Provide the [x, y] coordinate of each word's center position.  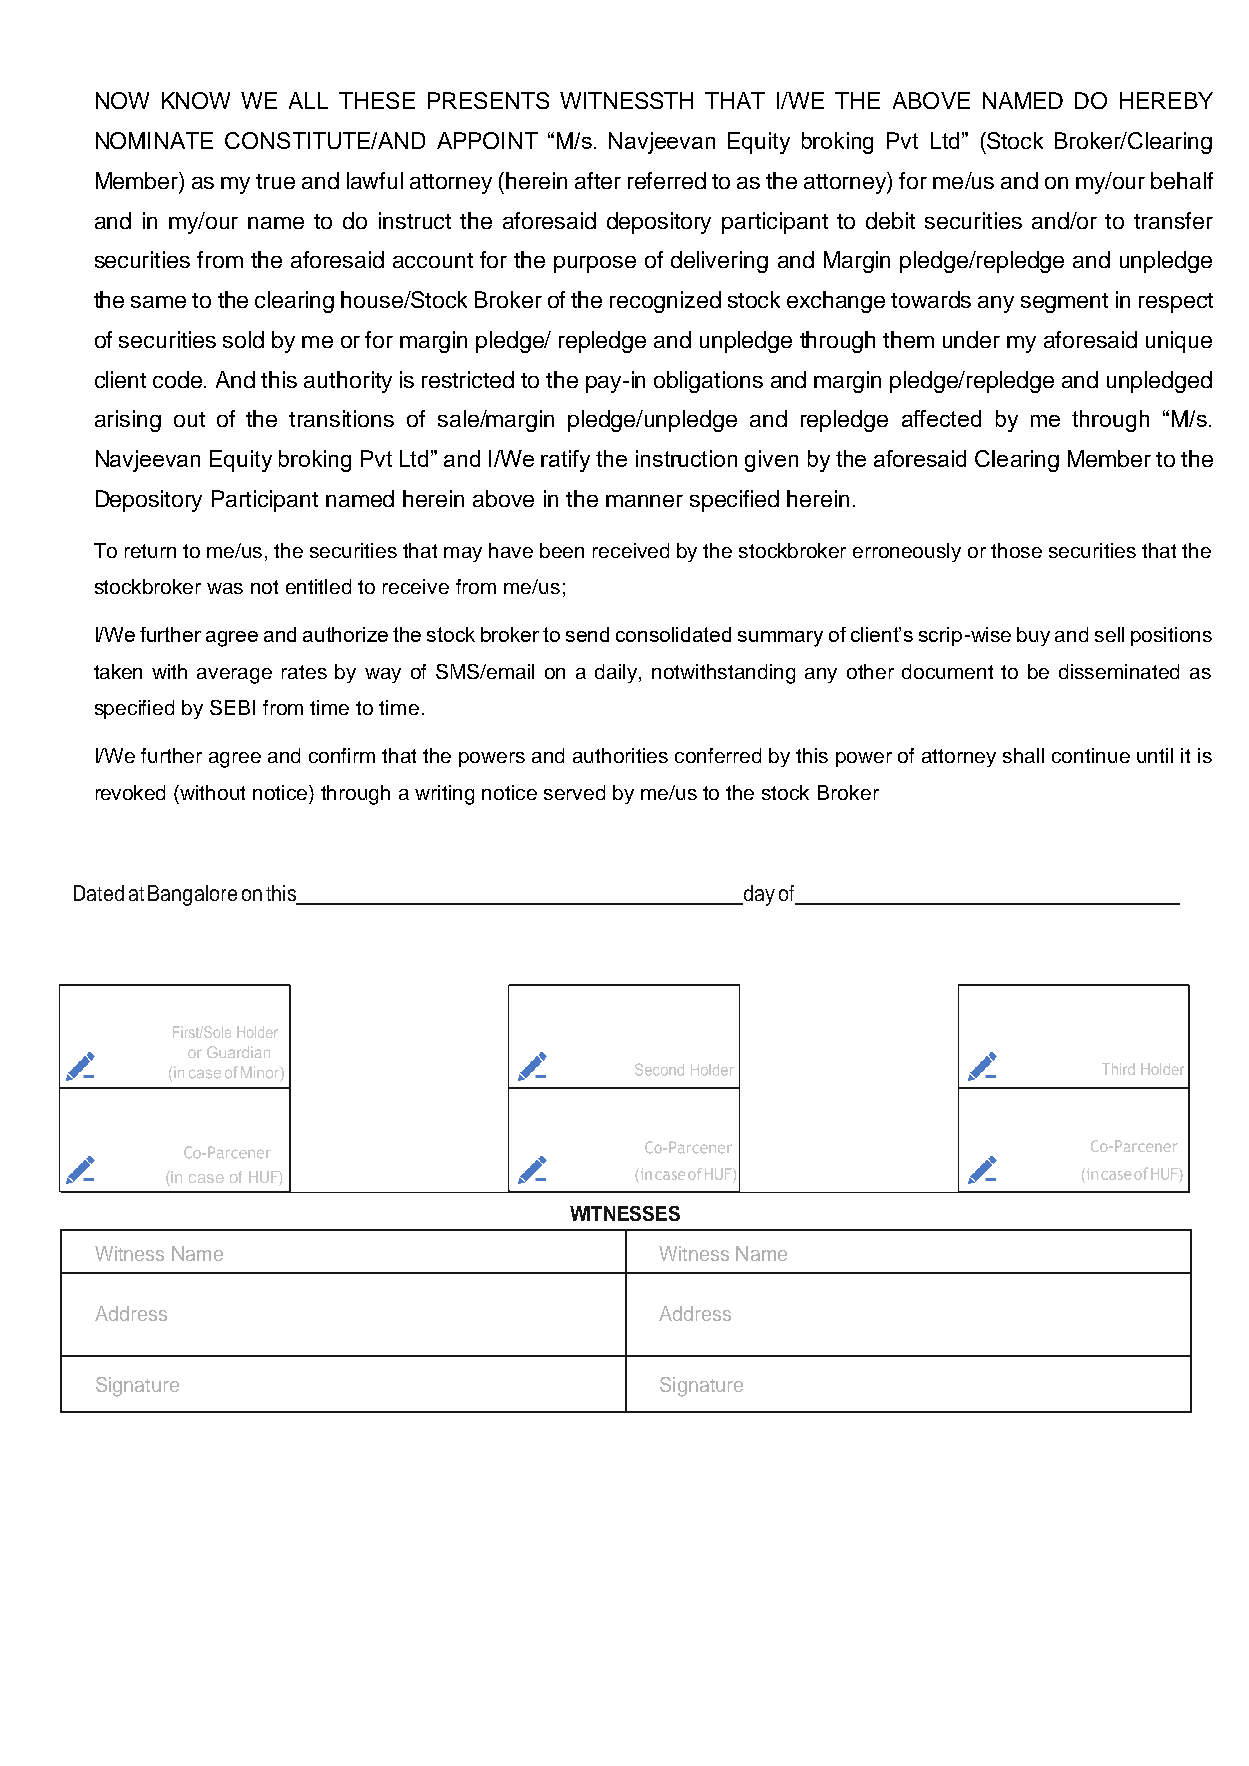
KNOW [196, 100]
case [206, 1178]
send [587, 634]
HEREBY [1166, 100]
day [758, 895]
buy [1033, 636]
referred [667, 180]
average [234, 676]
